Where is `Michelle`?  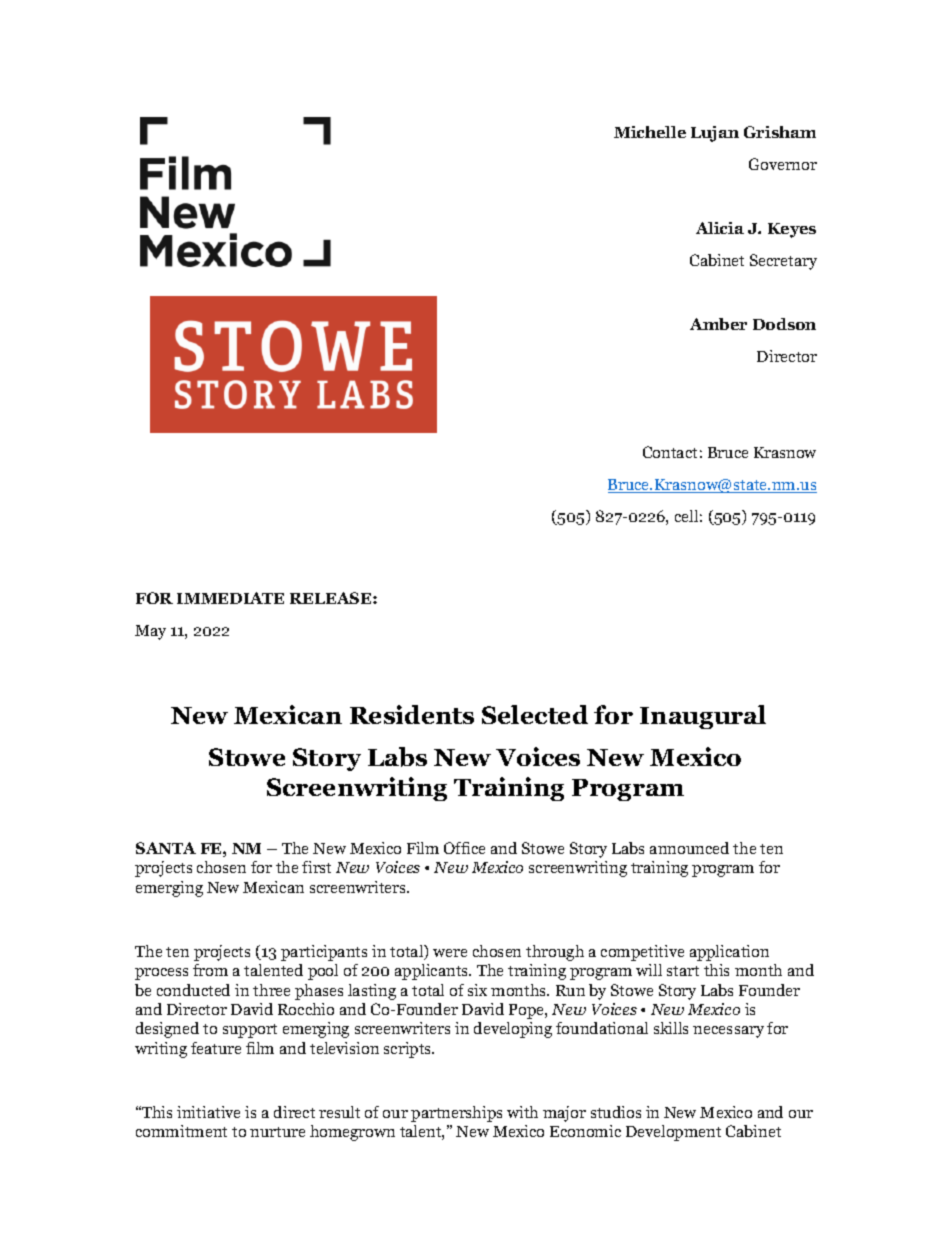 Michelle is located at coordinates (650, 132).
